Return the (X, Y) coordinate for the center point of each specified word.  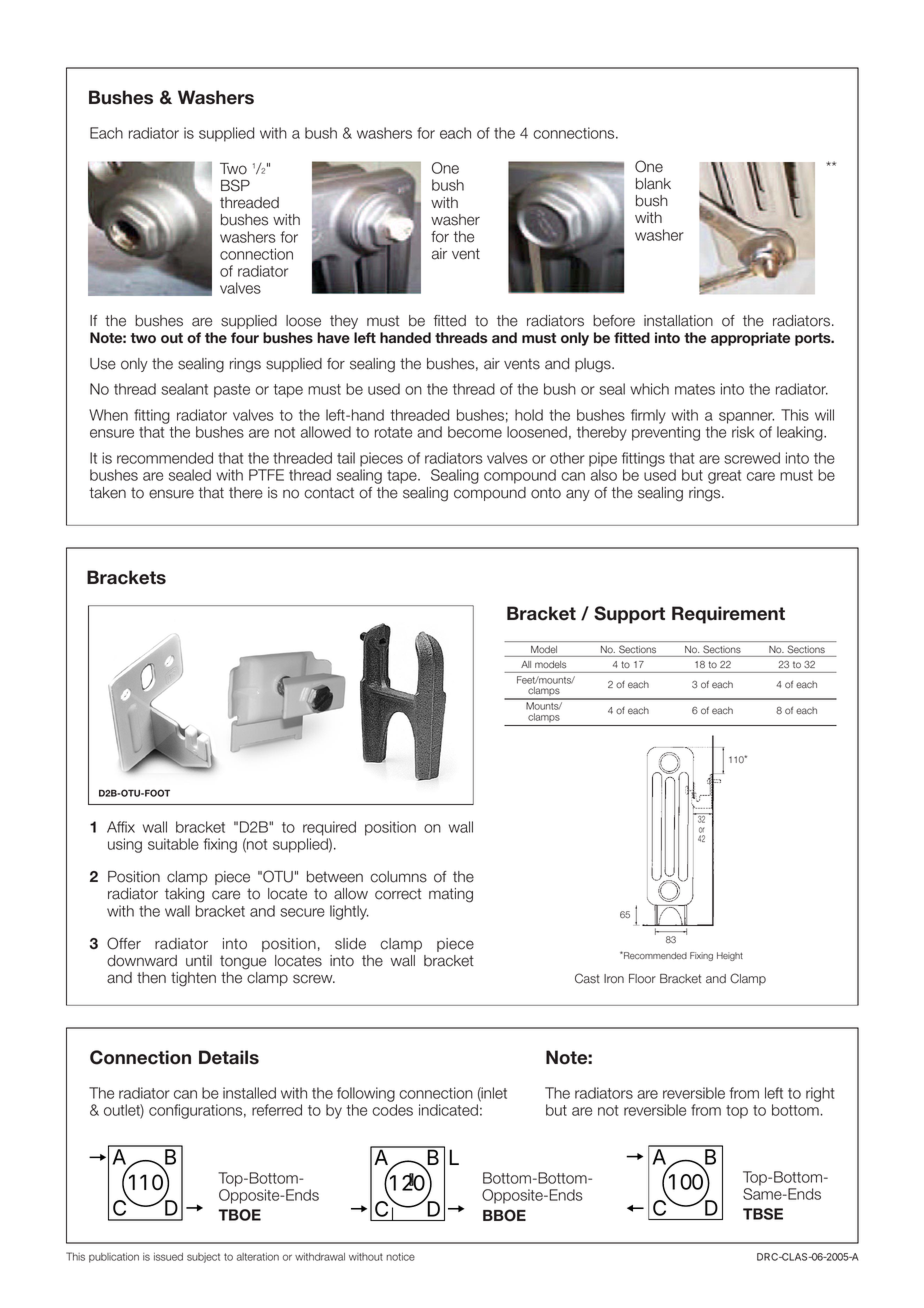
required (329, 828)
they (344, 322)
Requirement (728, 615)
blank (653, 184)
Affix (121, 827)
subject (203, 1258)
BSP (235, 185)
